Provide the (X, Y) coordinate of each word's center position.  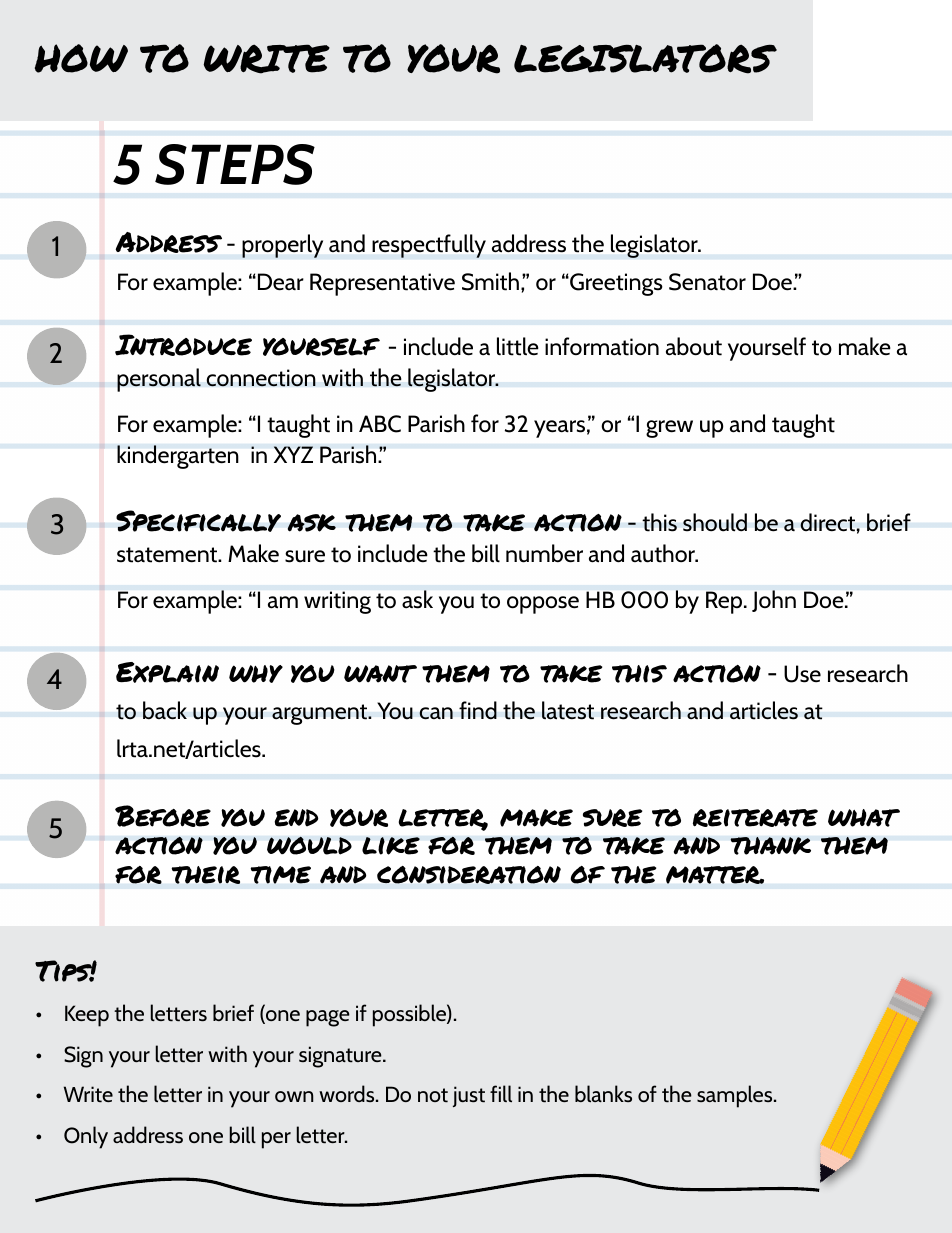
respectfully (429, 246)
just (469, 1096)
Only (86, 1137)
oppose (543, 605)
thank (770, 846)
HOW (81, 58)
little (518, 346)
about (694, 346)
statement (168, 555)
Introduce (183, 345)
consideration (469, 875)
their (206, 875)
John (774, 601)
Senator (707, 282)
